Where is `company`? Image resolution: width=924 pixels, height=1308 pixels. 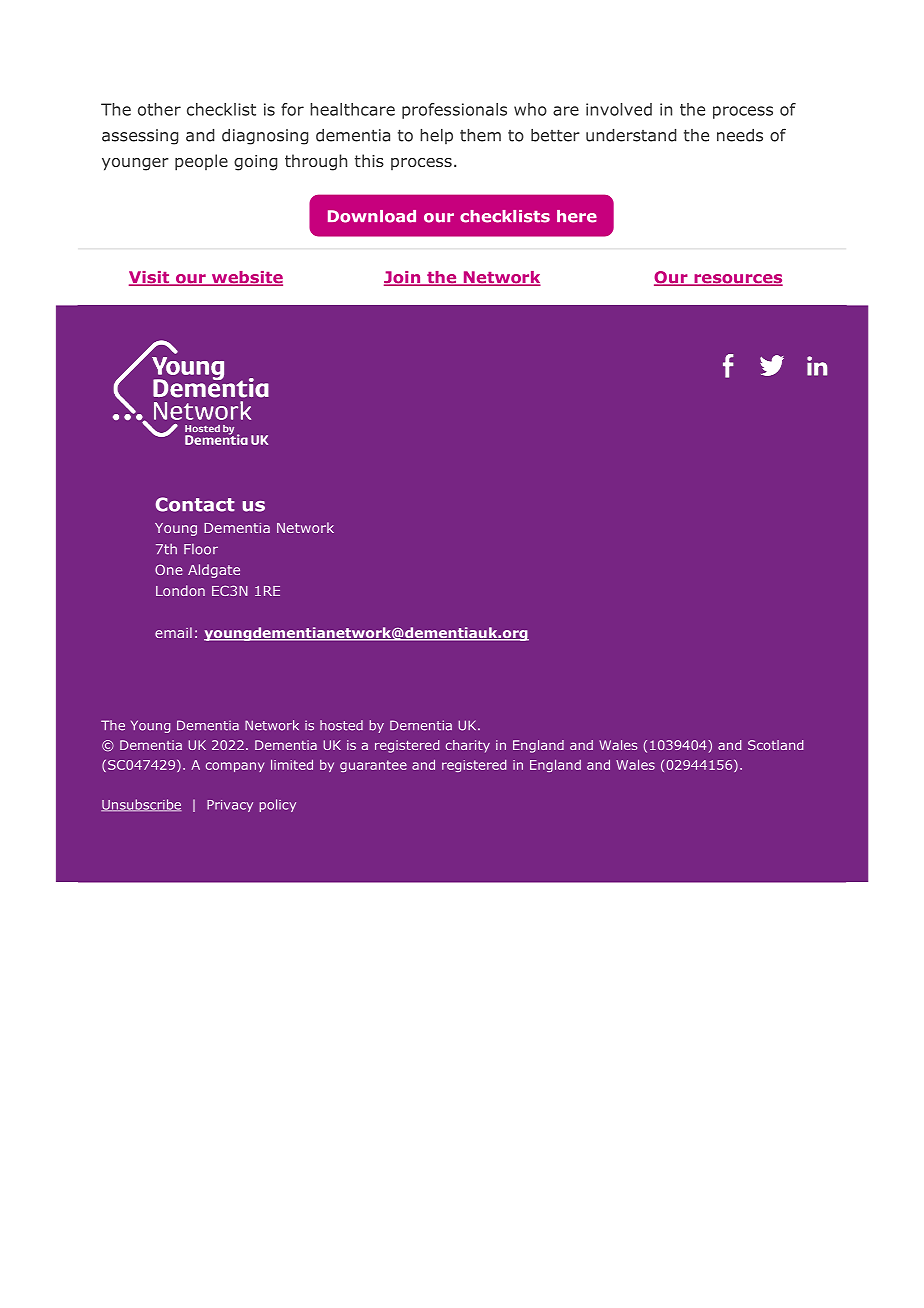 company is located at coordinates (235, 767).
